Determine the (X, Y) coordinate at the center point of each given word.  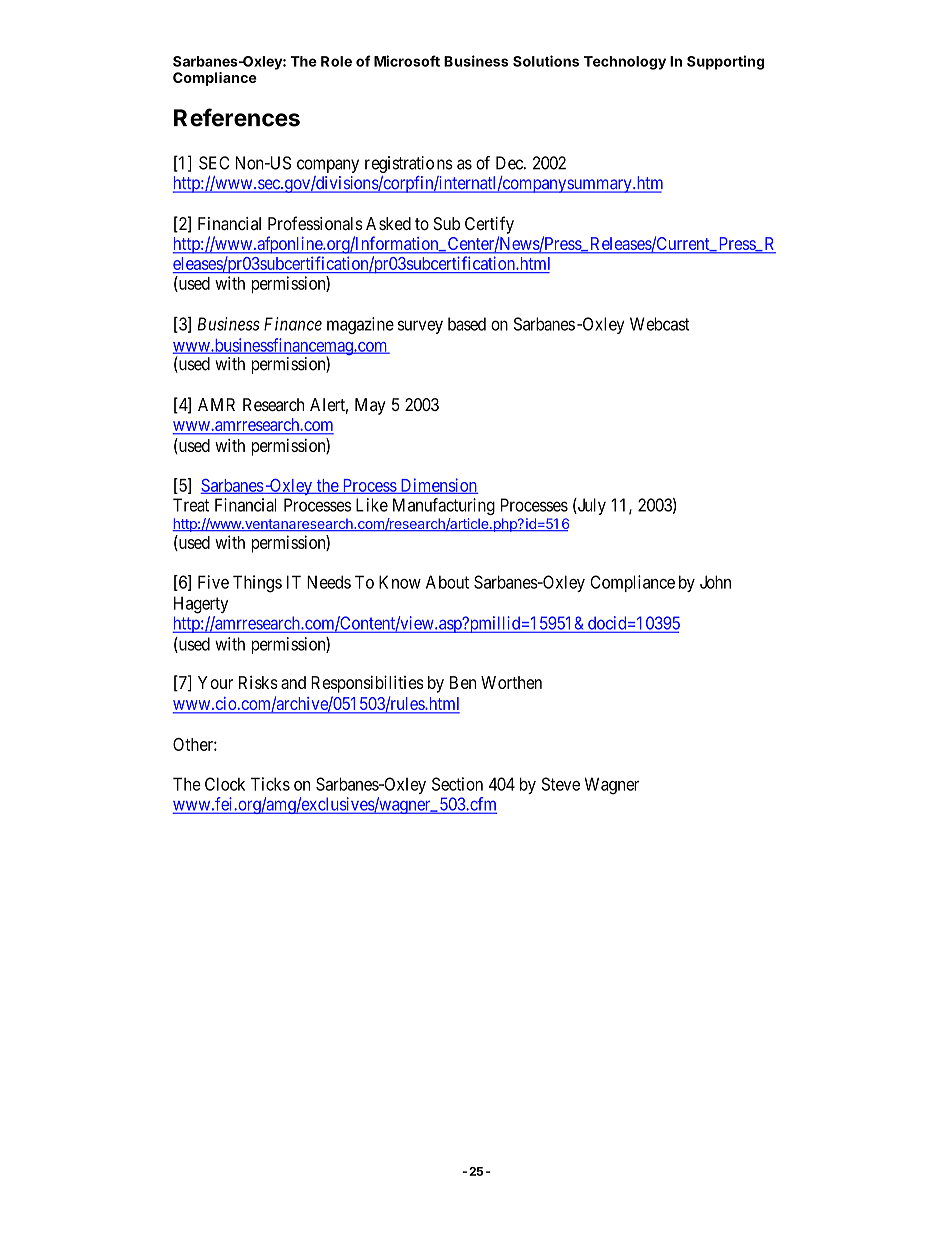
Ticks (270, 784)
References (237, 117)
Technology (625, 63)
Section (457, 784)
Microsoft (407, 61)
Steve (561, 784)
